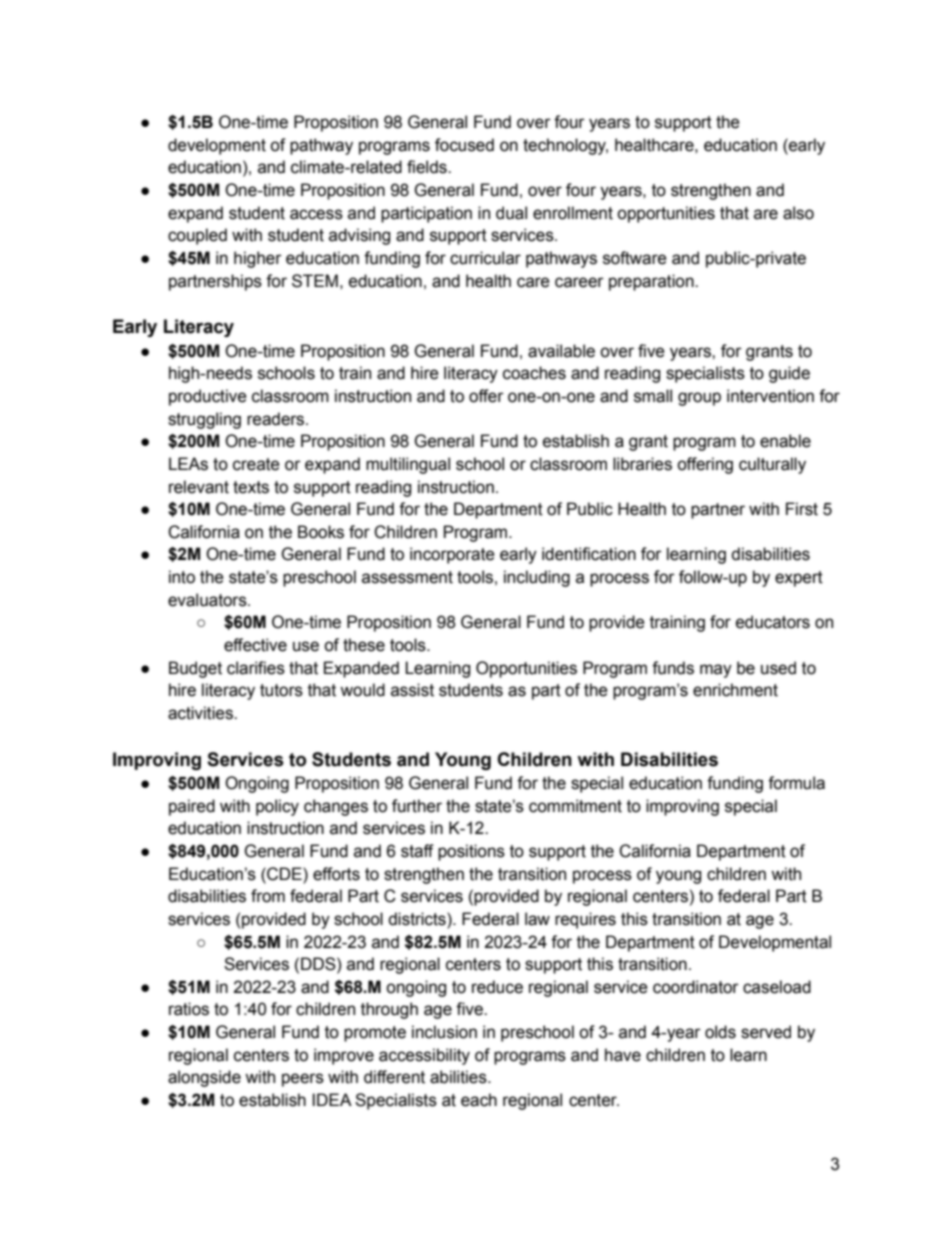 This page has width=952, height=1233. What do you see at coordinates (772, 465) in the page?
I see `culturally` at bounding box center [772, 465].
